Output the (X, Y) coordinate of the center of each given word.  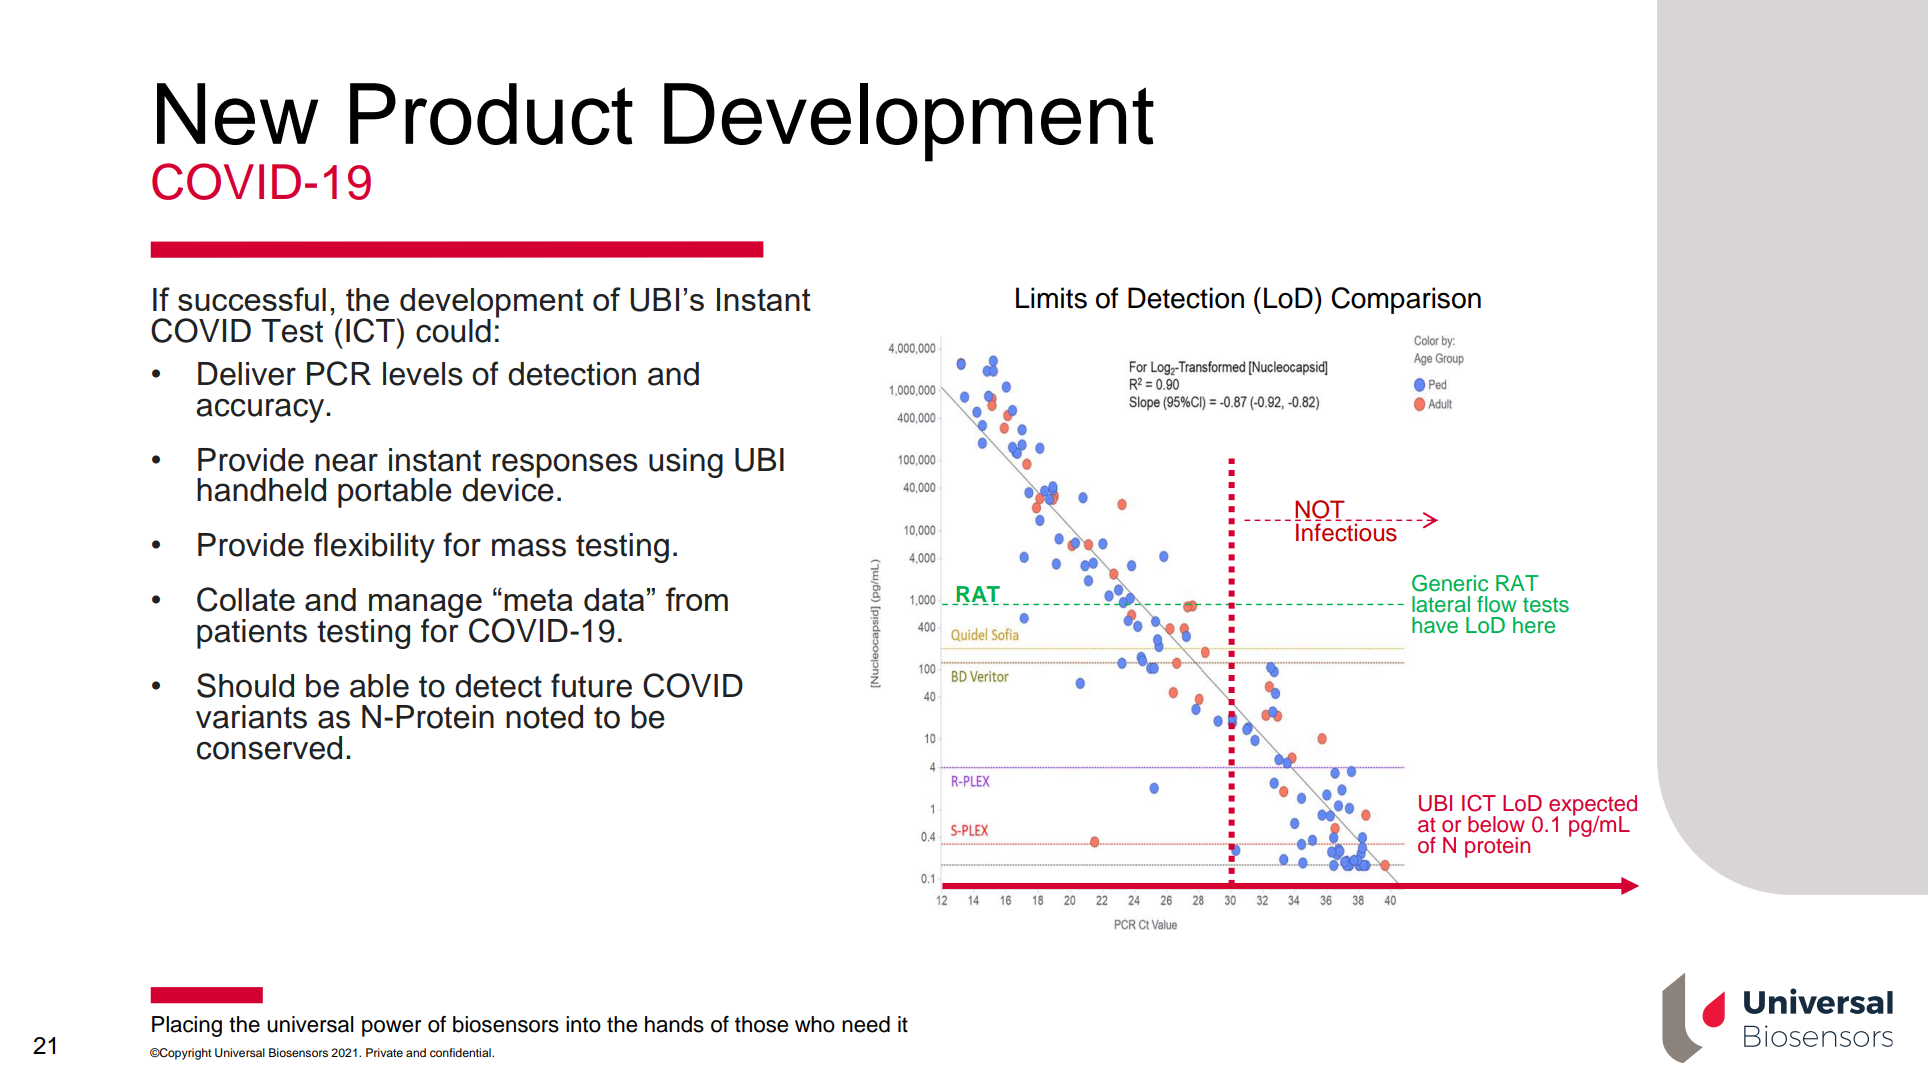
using (686, 463)
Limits (1051, 298)
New (237, 114)
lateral (1441, 604)
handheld (261, 490)
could (453, 331)
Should (245, 685)
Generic (1450, 583)
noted (544, 717)
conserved (269, 748)
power (392, 1028)
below (1496, 824)
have (1435, 625)
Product (491, 114)
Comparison (1406, 300)
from (697, 599)
